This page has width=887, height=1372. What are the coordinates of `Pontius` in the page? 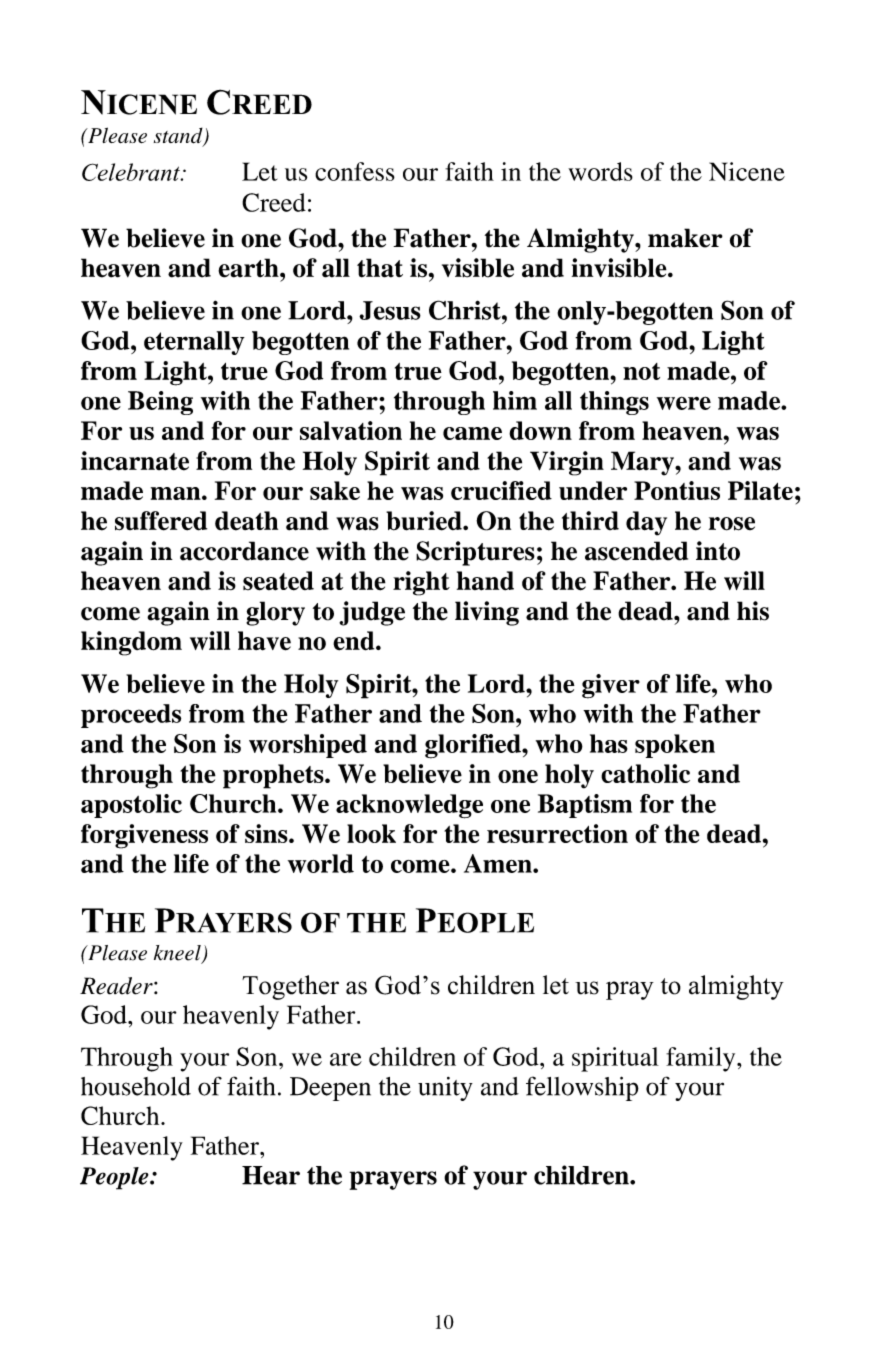 It's located at (677, 490).
